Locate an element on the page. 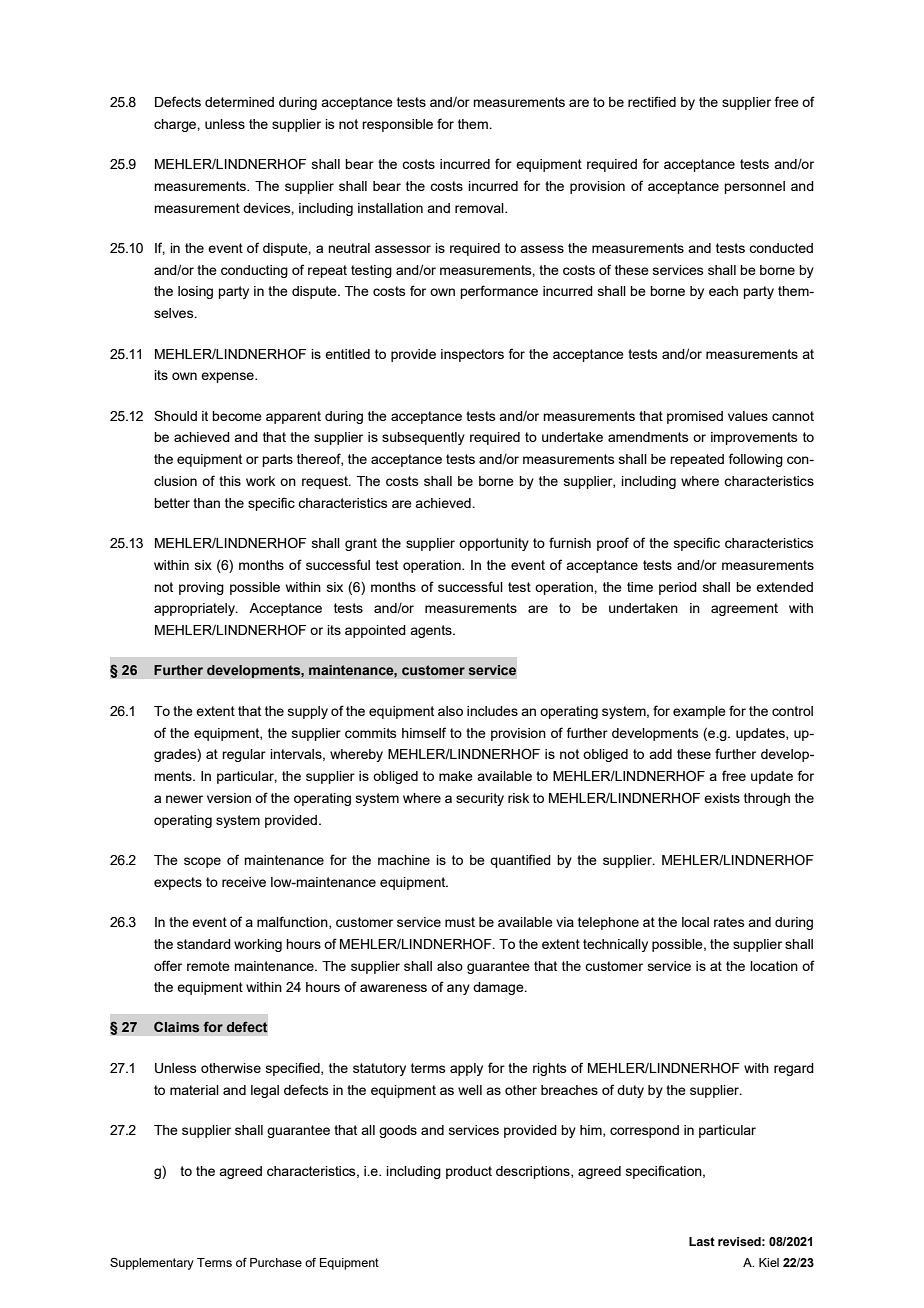 This image has width=924, height=1308. following is located at coordinates (756, 460).
